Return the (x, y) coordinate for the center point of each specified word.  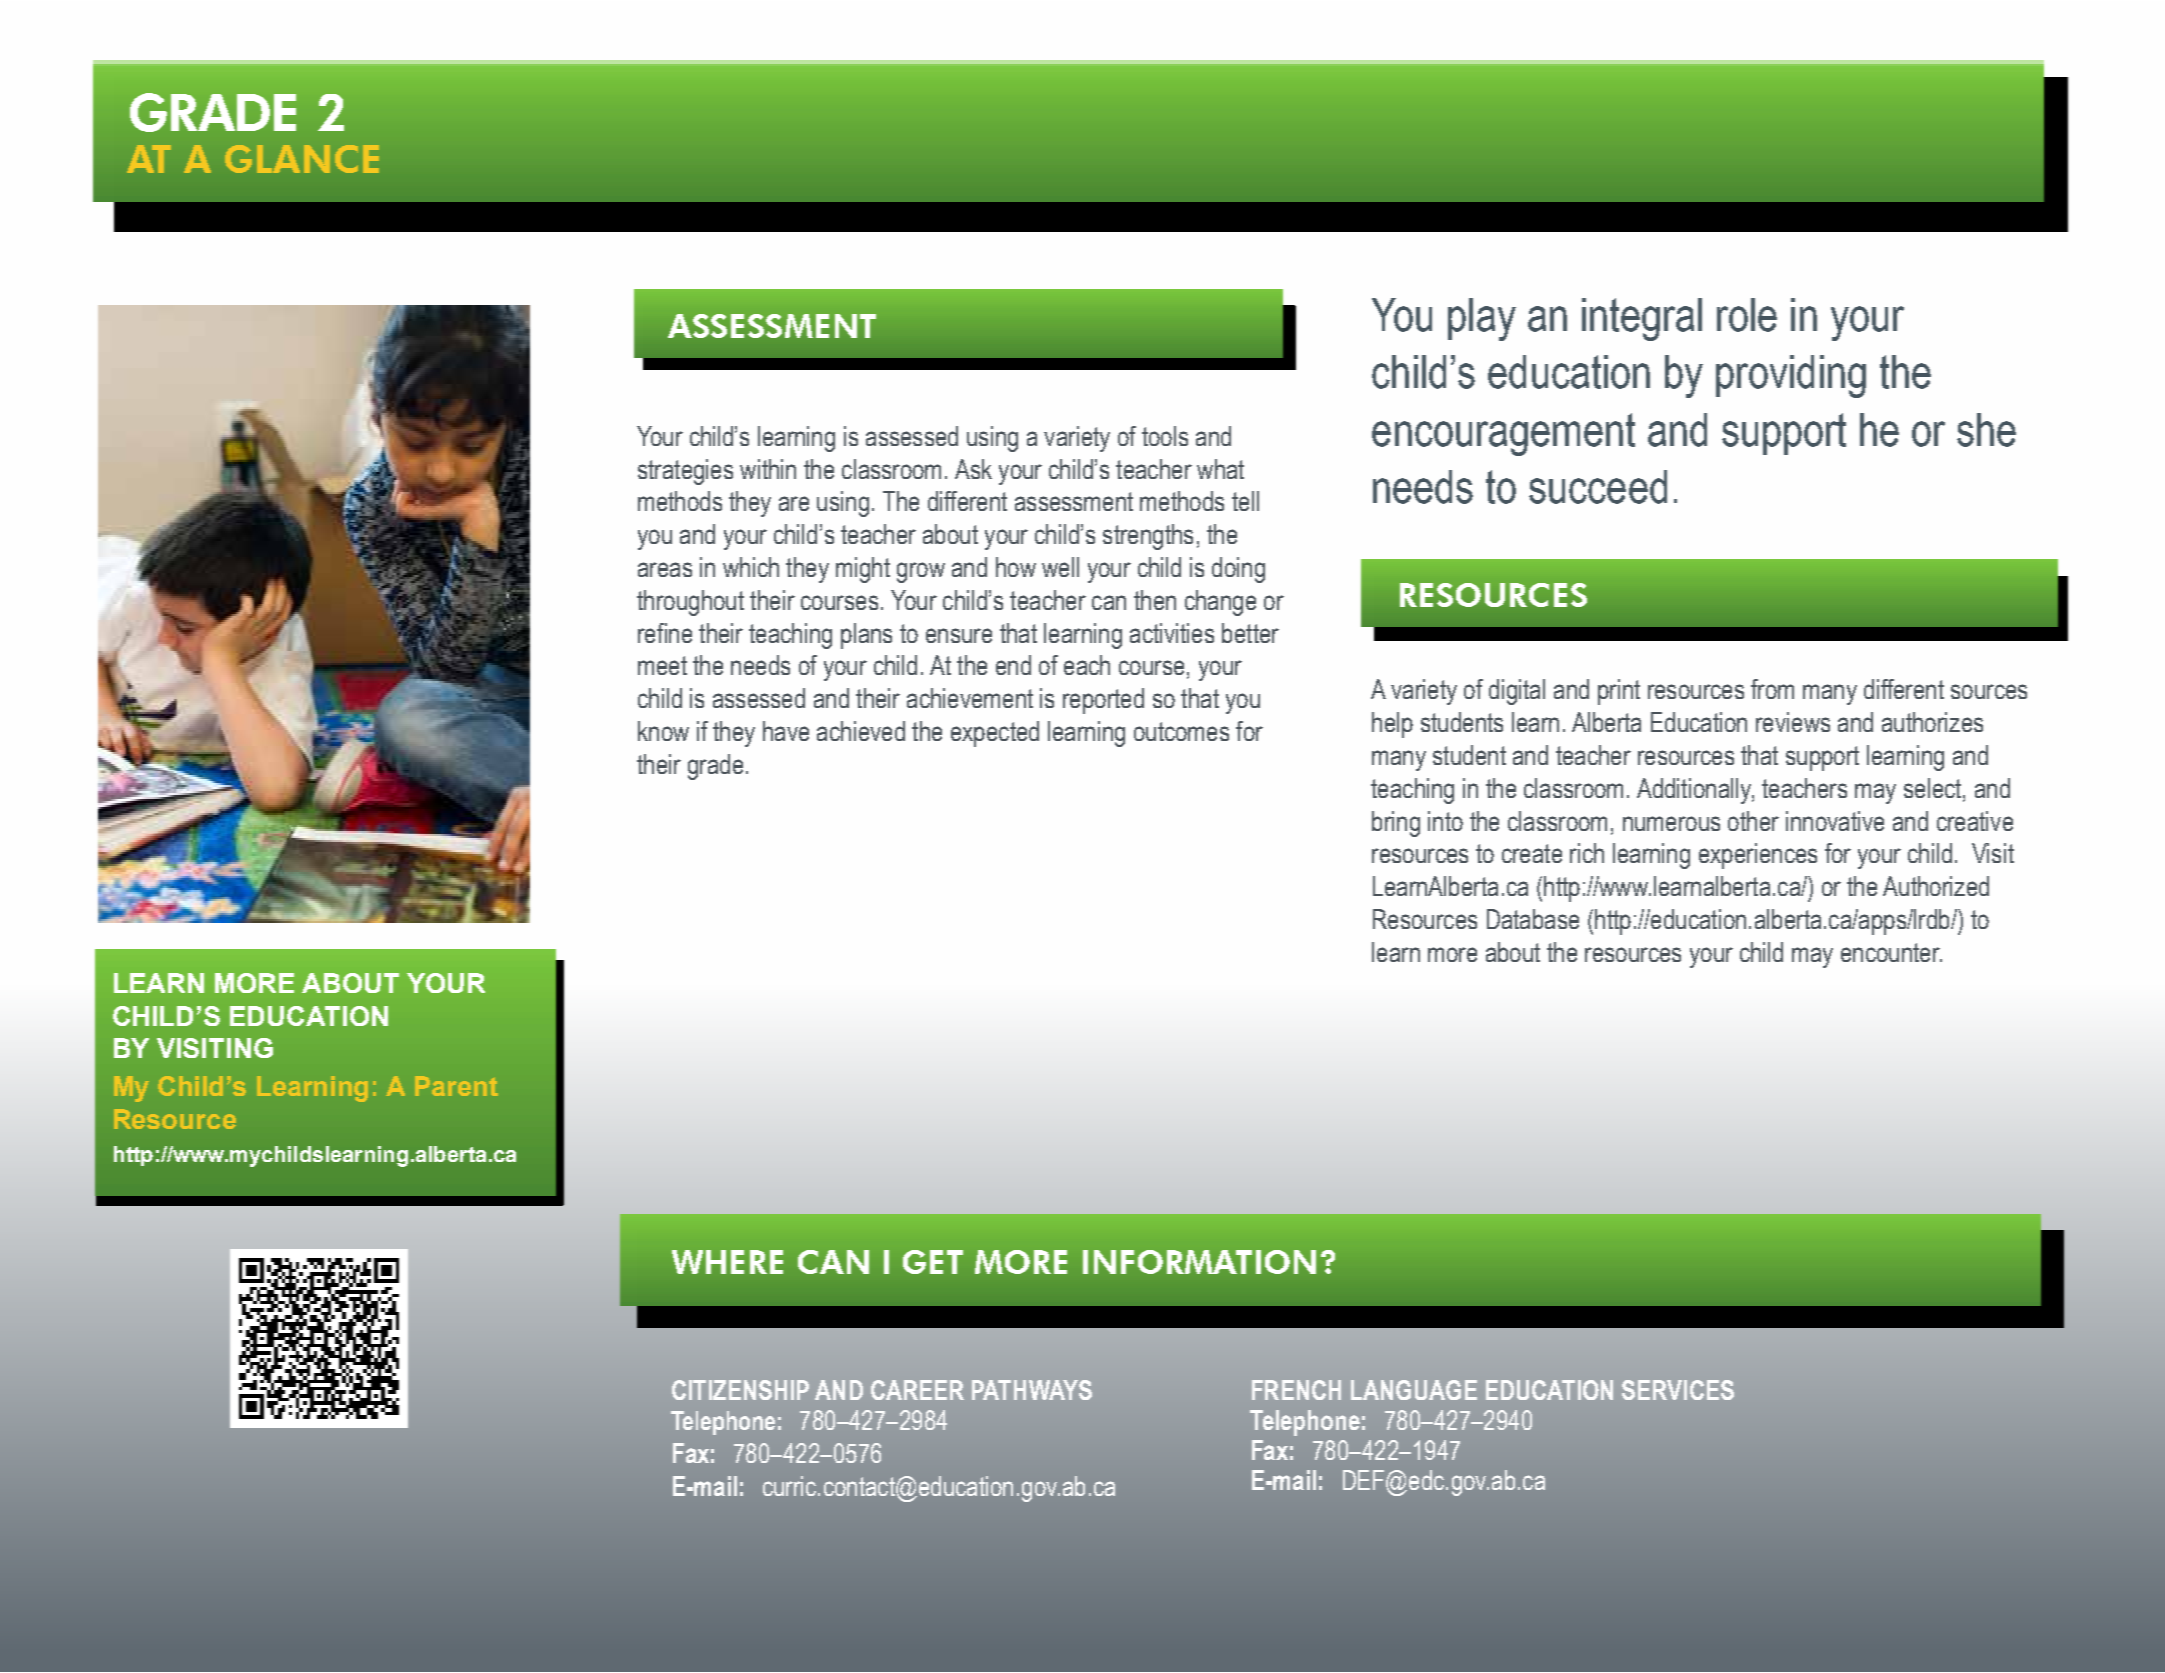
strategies (685, 472)
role (1747, 315)
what (1220, 469)
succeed (1598, 487)
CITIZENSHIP (740, 1390)
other (1753, 821)
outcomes (1181, 731)
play (1482, 319)
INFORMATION (1199, 1262)
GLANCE (302, 159)
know (663, 731)
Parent (456, 1086)
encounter (1891, 952)
